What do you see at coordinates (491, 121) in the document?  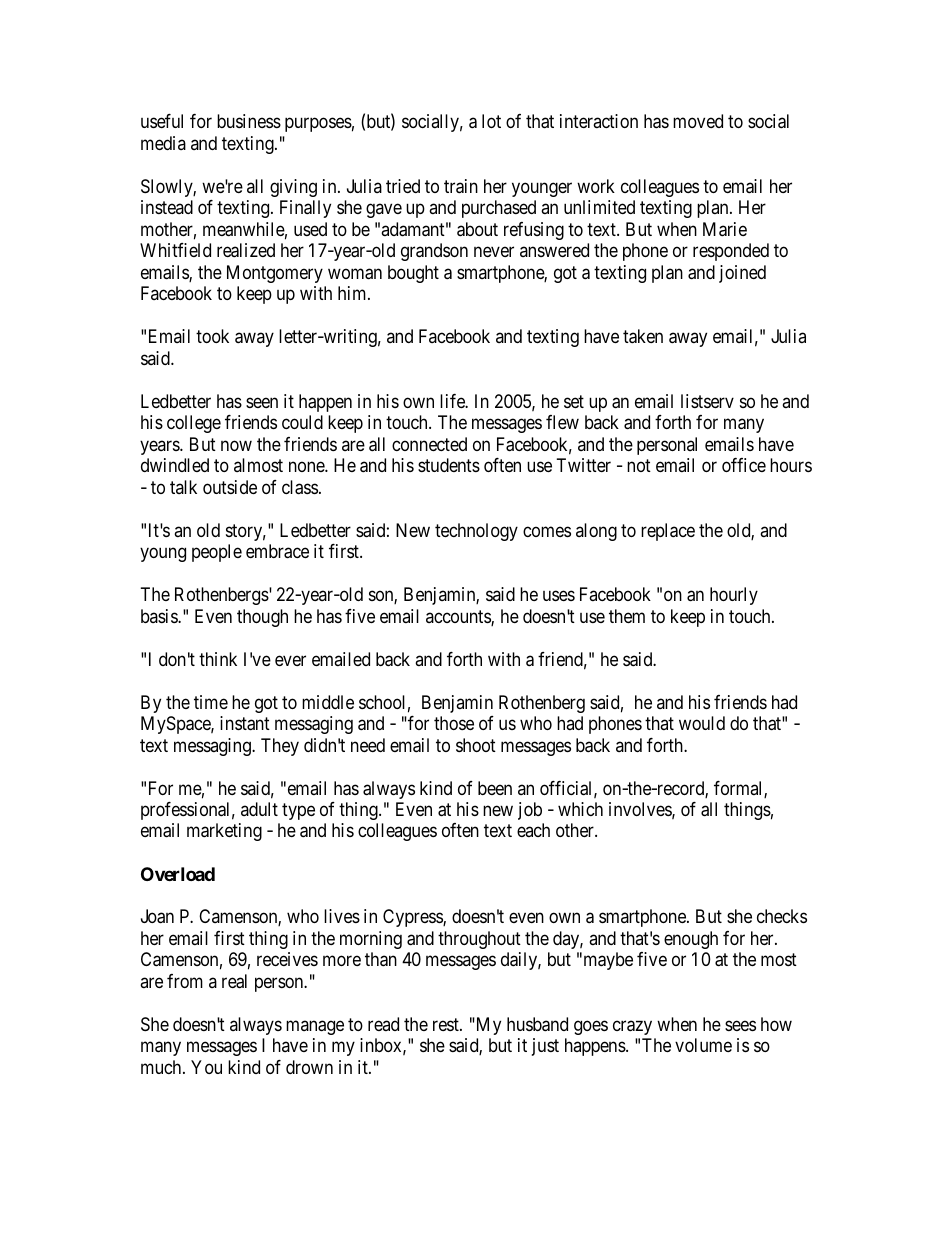 I see `lot` at bounding box center [491, 121].
